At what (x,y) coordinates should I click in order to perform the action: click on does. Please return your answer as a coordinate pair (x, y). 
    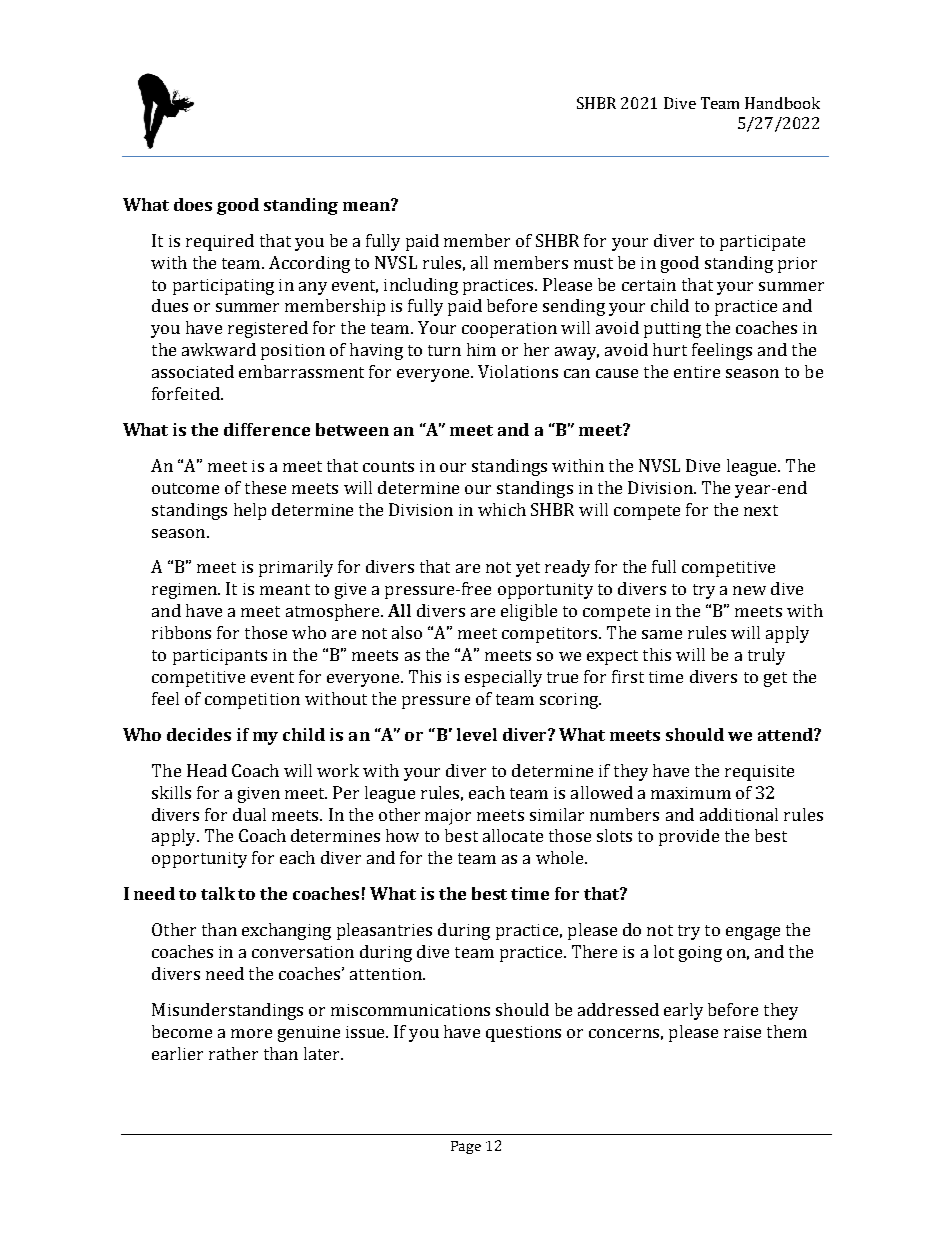
    Looking at the image, I should click on (193, 204).
